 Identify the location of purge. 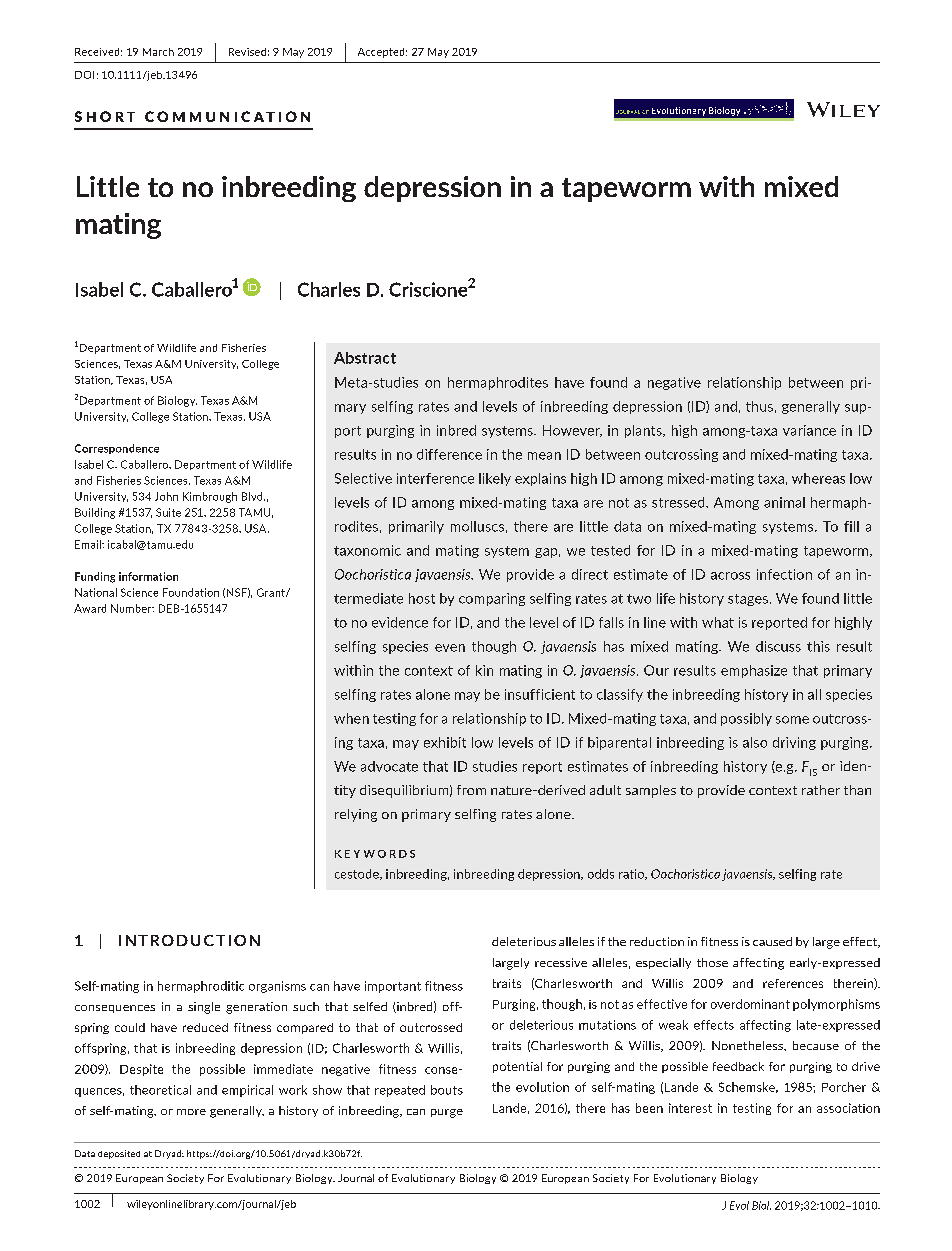
(447, 1113).
